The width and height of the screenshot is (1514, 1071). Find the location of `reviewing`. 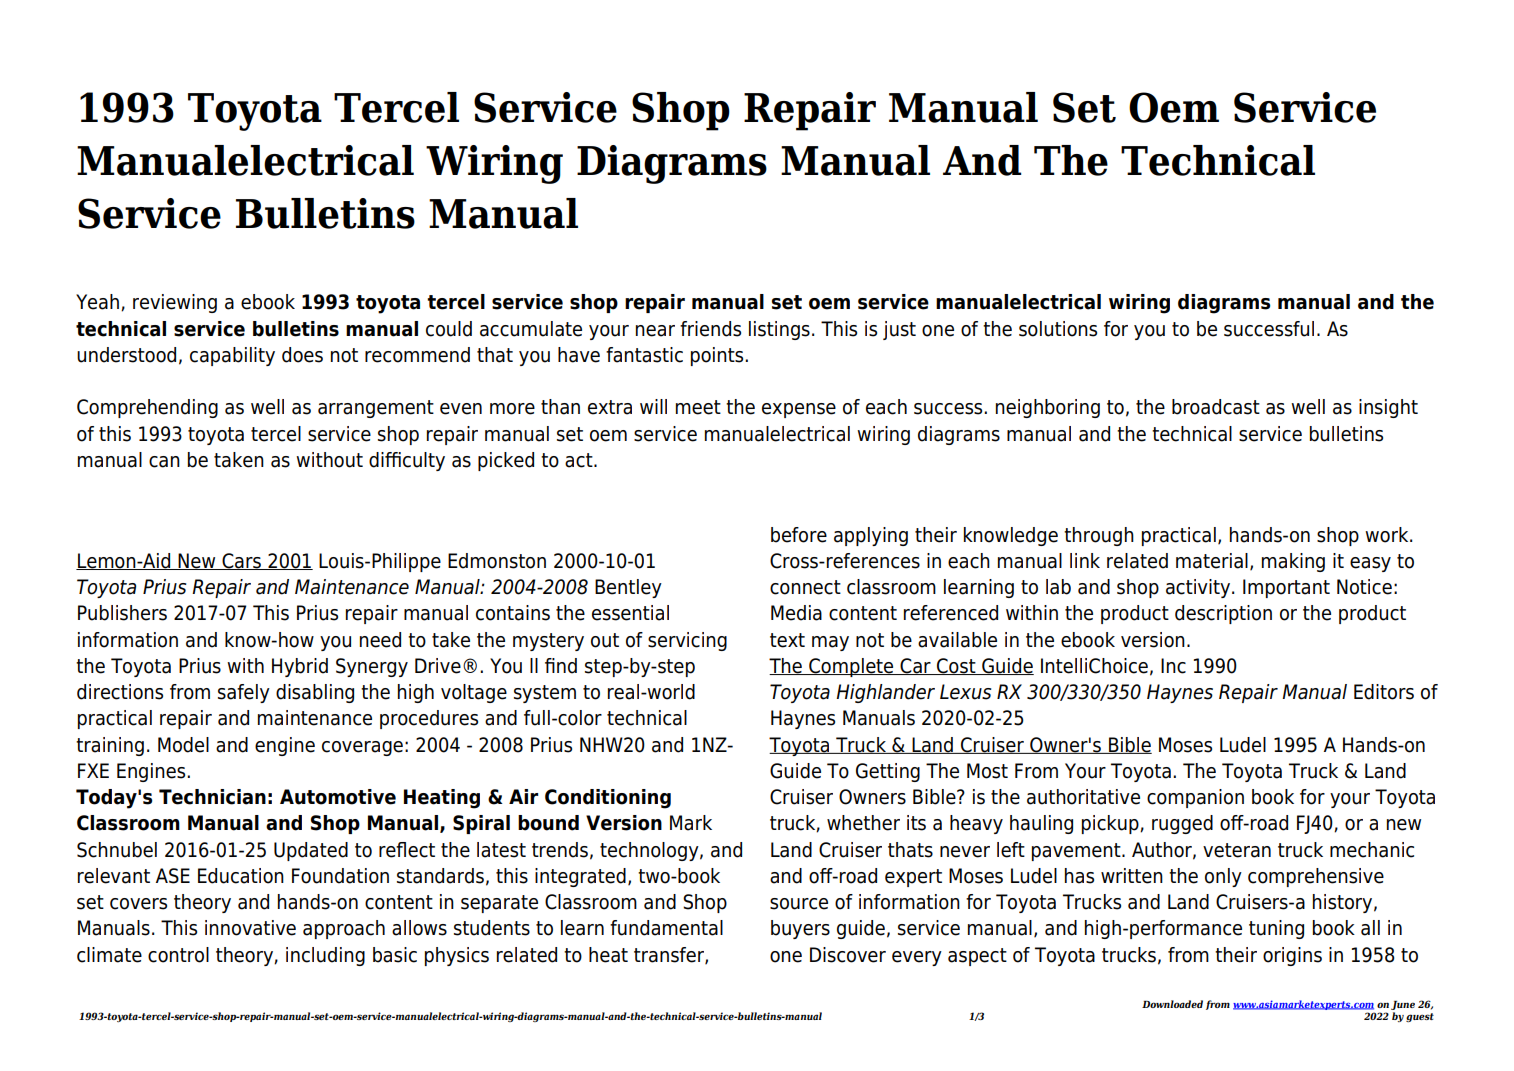

reviewing is located at coordinates (175, 303).
